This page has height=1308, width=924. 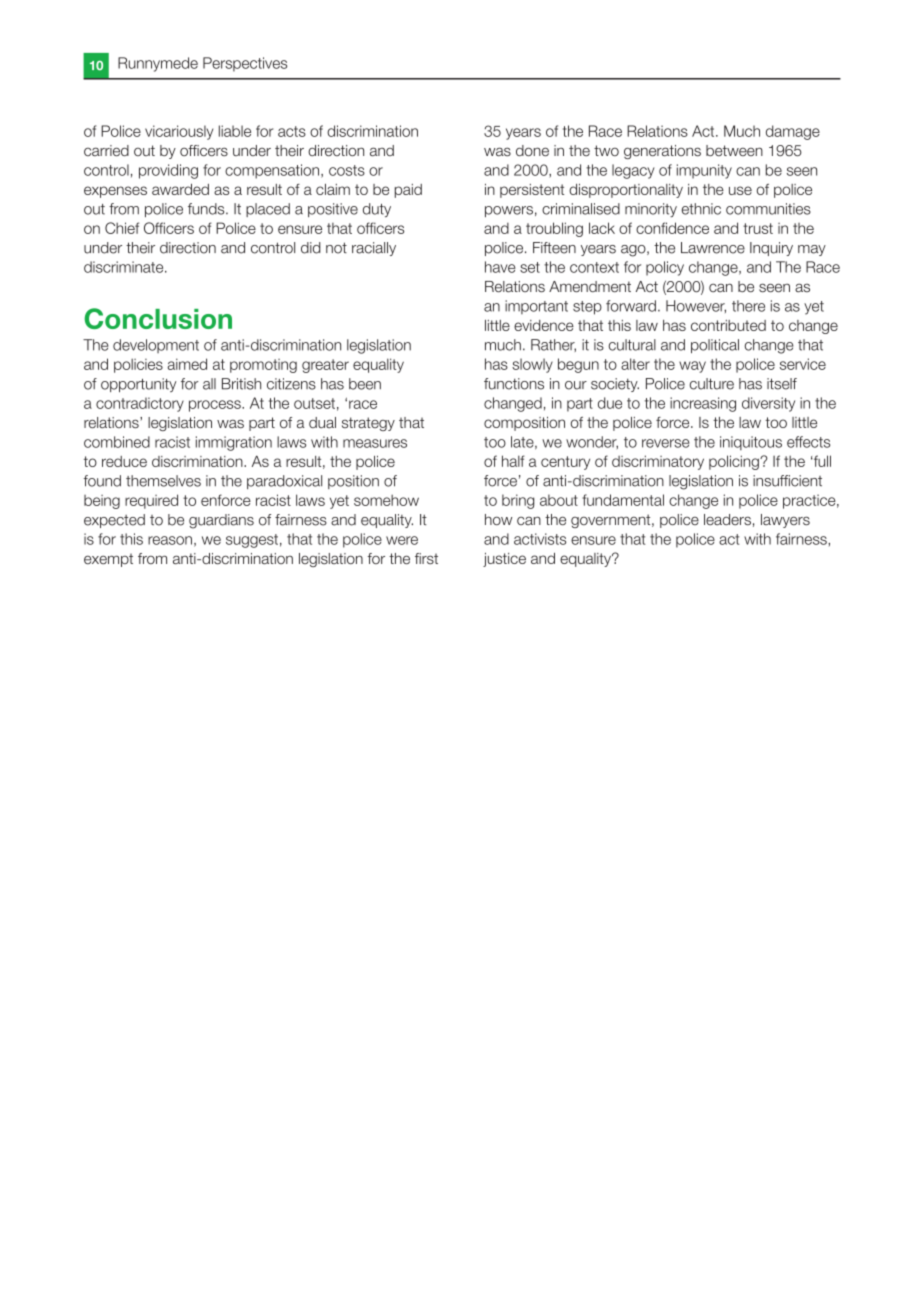 I want to click on Conclusion, so click(x=158, y=318).
